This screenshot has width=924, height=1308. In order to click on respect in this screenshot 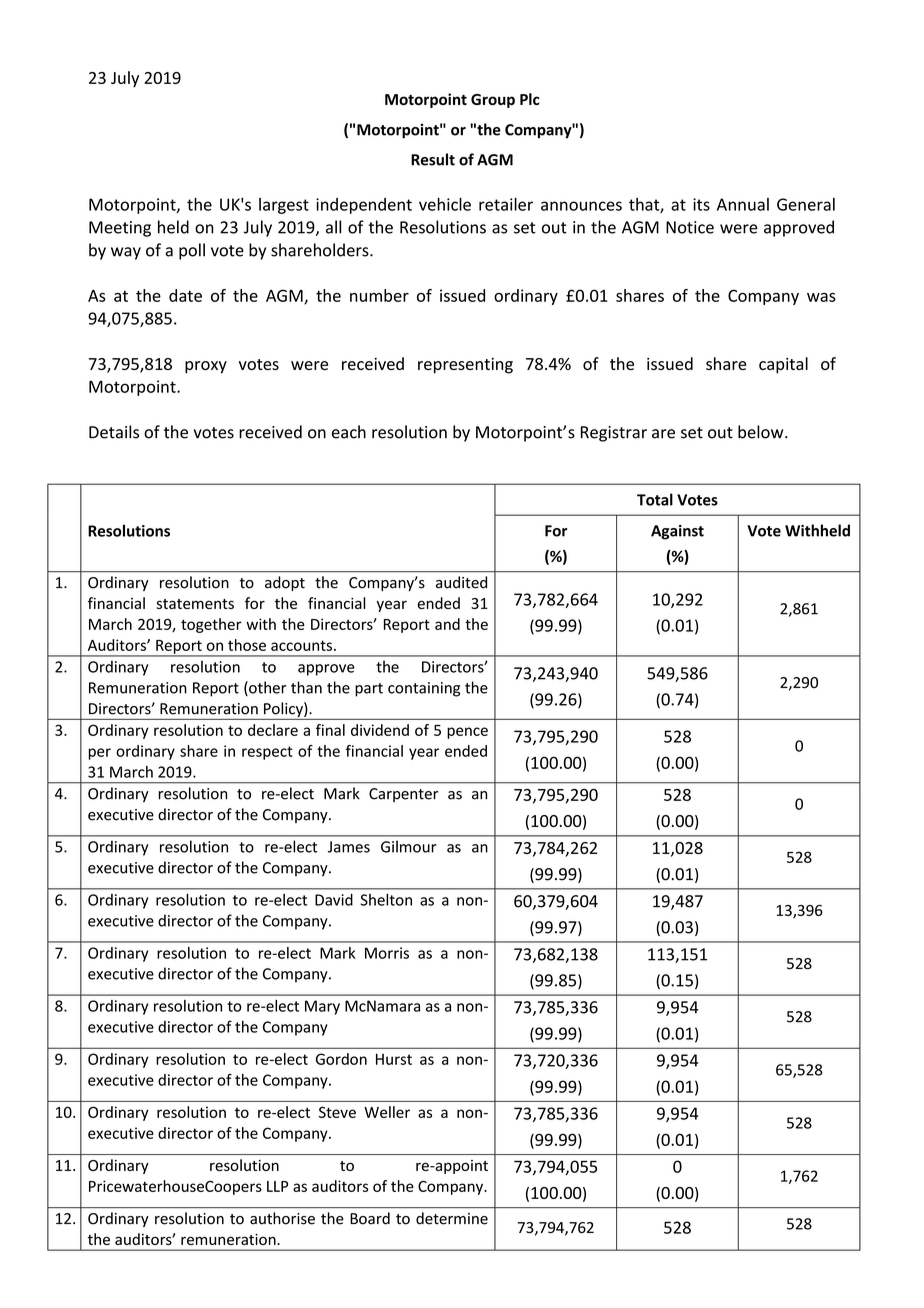, I will do `click(267, 753)`.
